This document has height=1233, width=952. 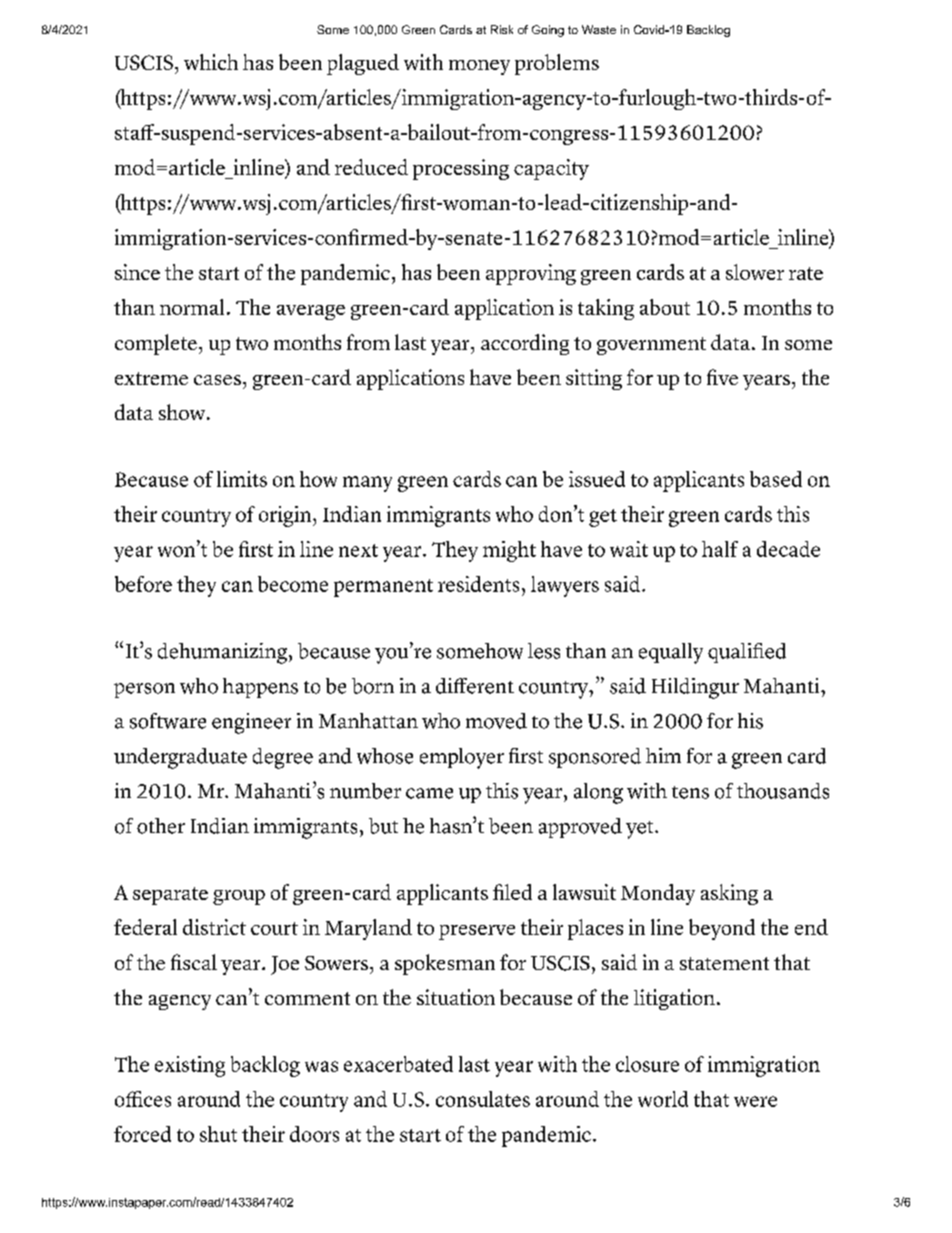 I want to click on half, so click(x=720, y=549).
